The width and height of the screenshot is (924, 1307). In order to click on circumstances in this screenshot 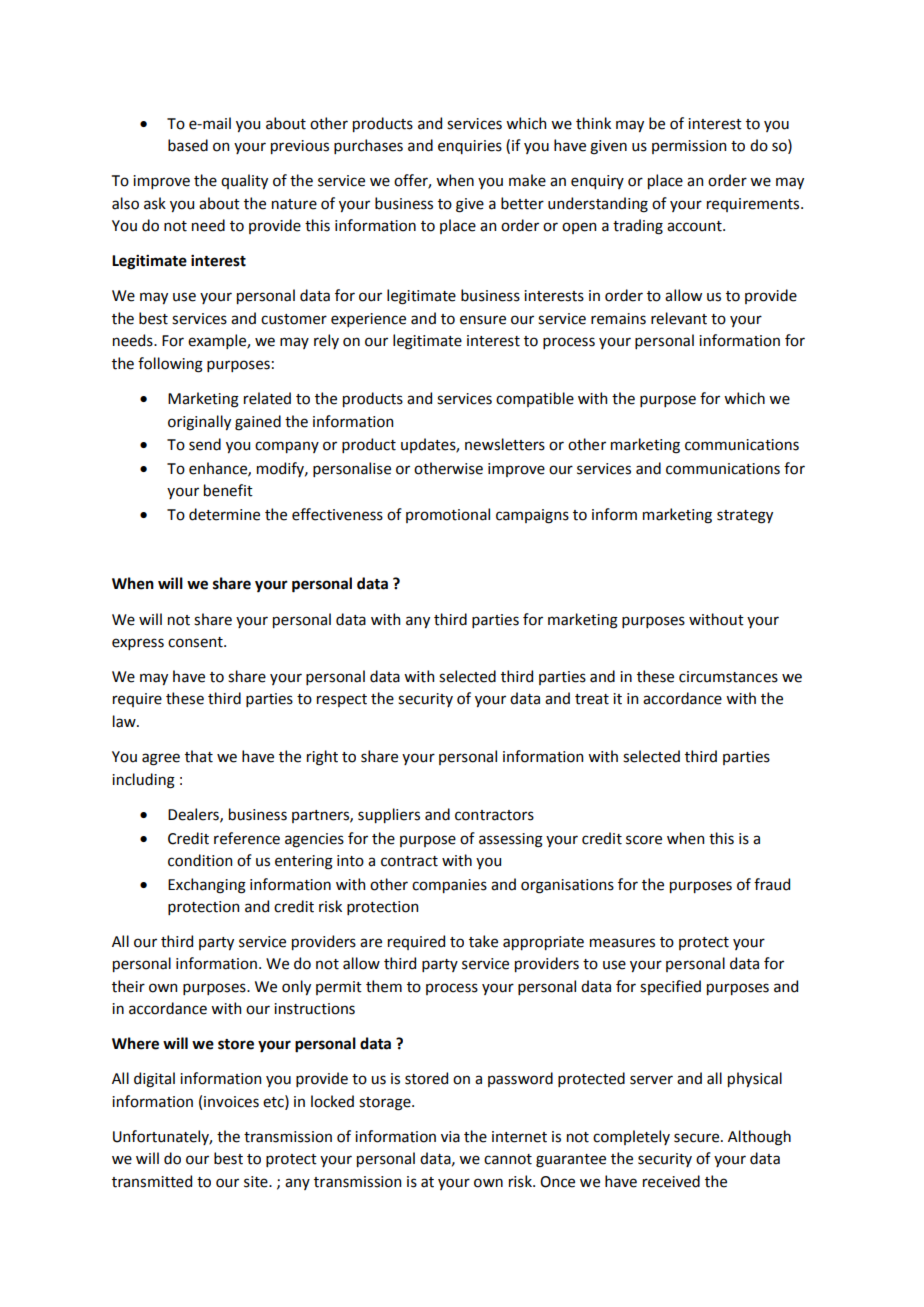, I will do `click(728, 677)`.
